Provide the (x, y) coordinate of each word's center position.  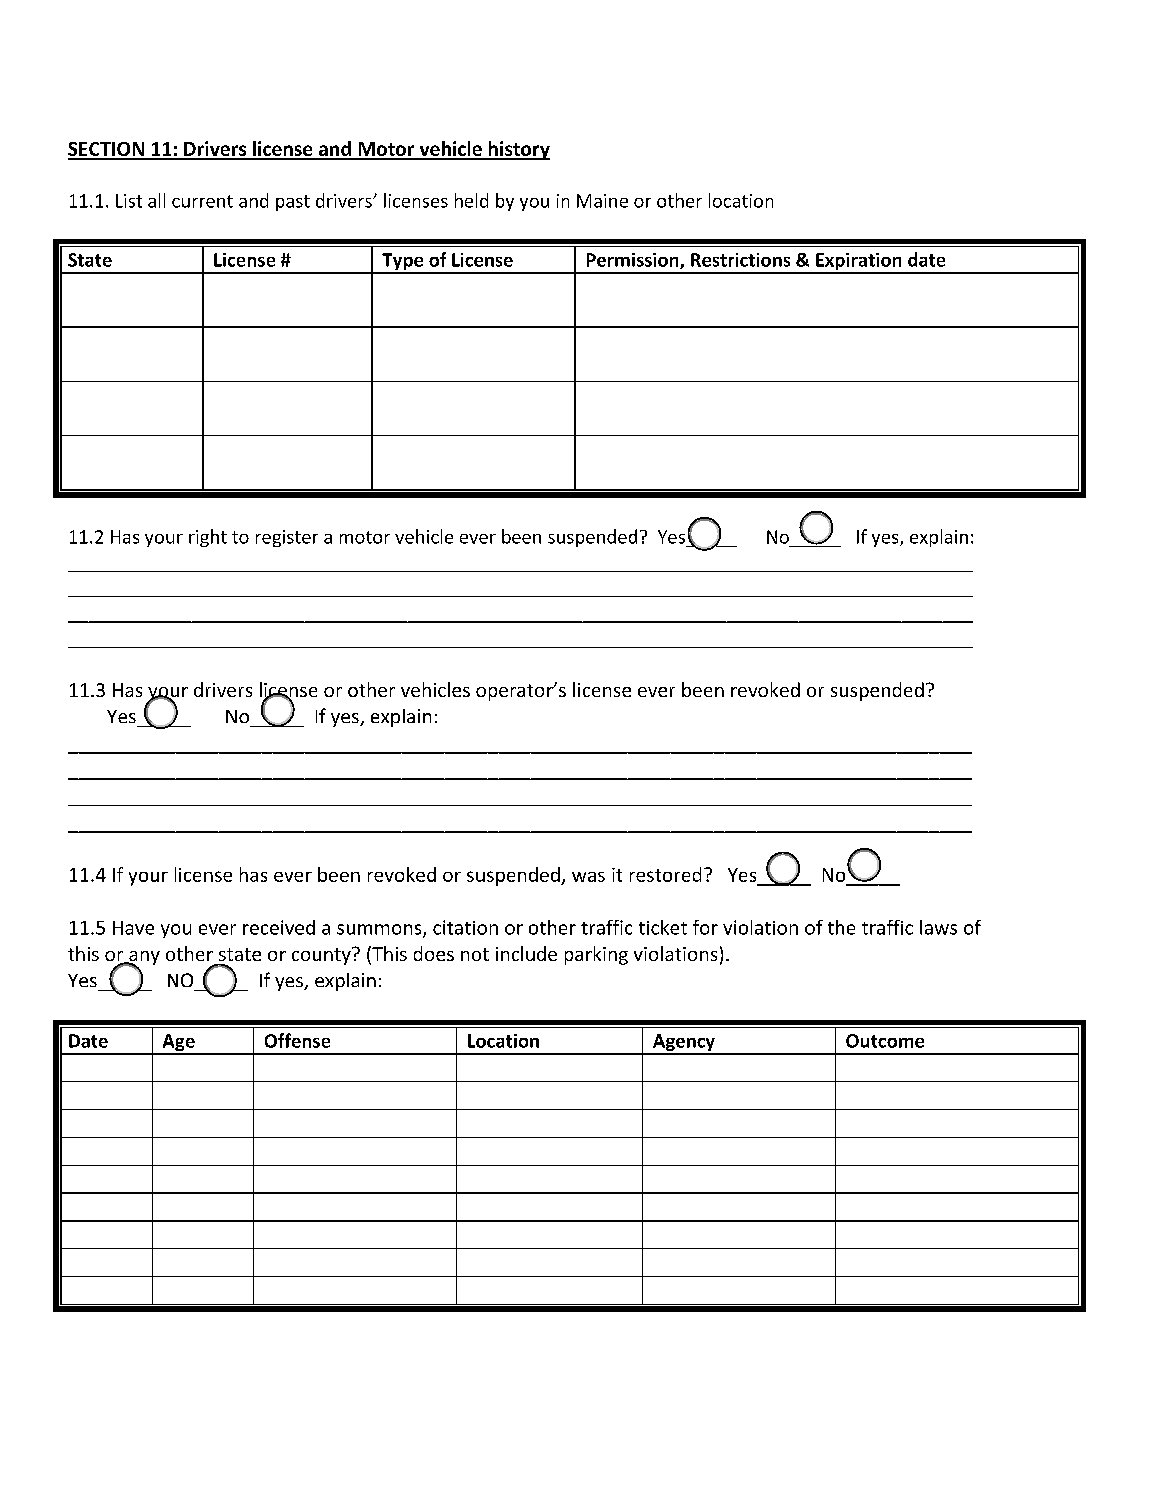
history (518, 150)
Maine (602, 201)
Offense (297, 1040)
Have (133, 928)
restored (665, 874)
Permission (634, 261)
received (279, 927)
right (208, 538)
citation (465, 927)
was (588, 877)
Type (403, 263)
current (202, 201)
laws (938, 927)
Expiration (859, 263)
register (287, 538)
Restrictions (740, 260)
